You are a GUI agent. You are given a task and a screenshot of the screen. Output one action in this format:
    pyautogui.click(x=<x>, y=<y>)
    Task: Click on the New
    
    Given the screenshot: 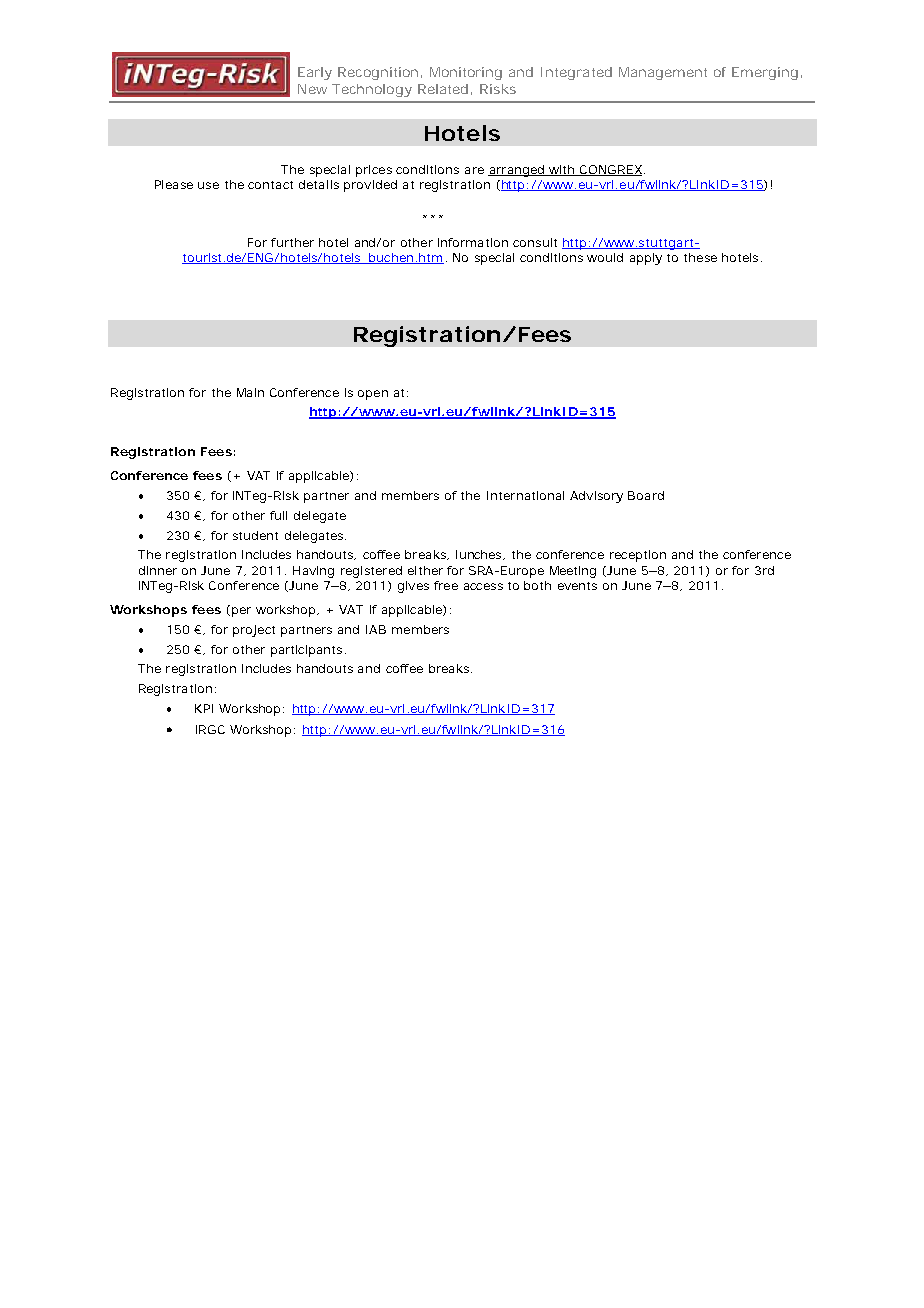 What is the action you would take?
    pyautogui.click(x=312, y=89)
